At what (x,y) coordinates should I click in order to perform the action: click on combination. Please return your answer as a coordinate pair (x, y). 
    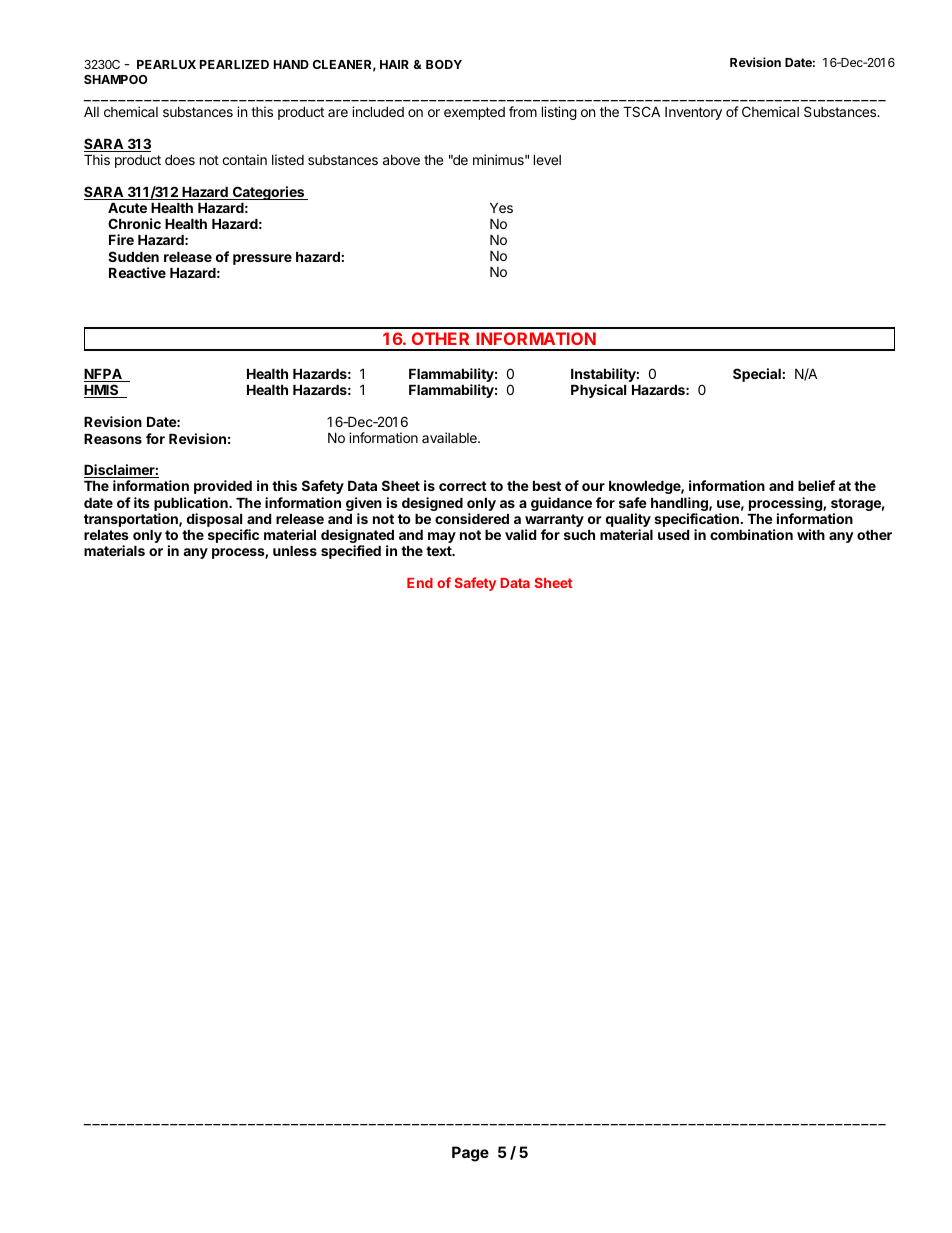
    Looking at the image, I should click on (751, 534).
